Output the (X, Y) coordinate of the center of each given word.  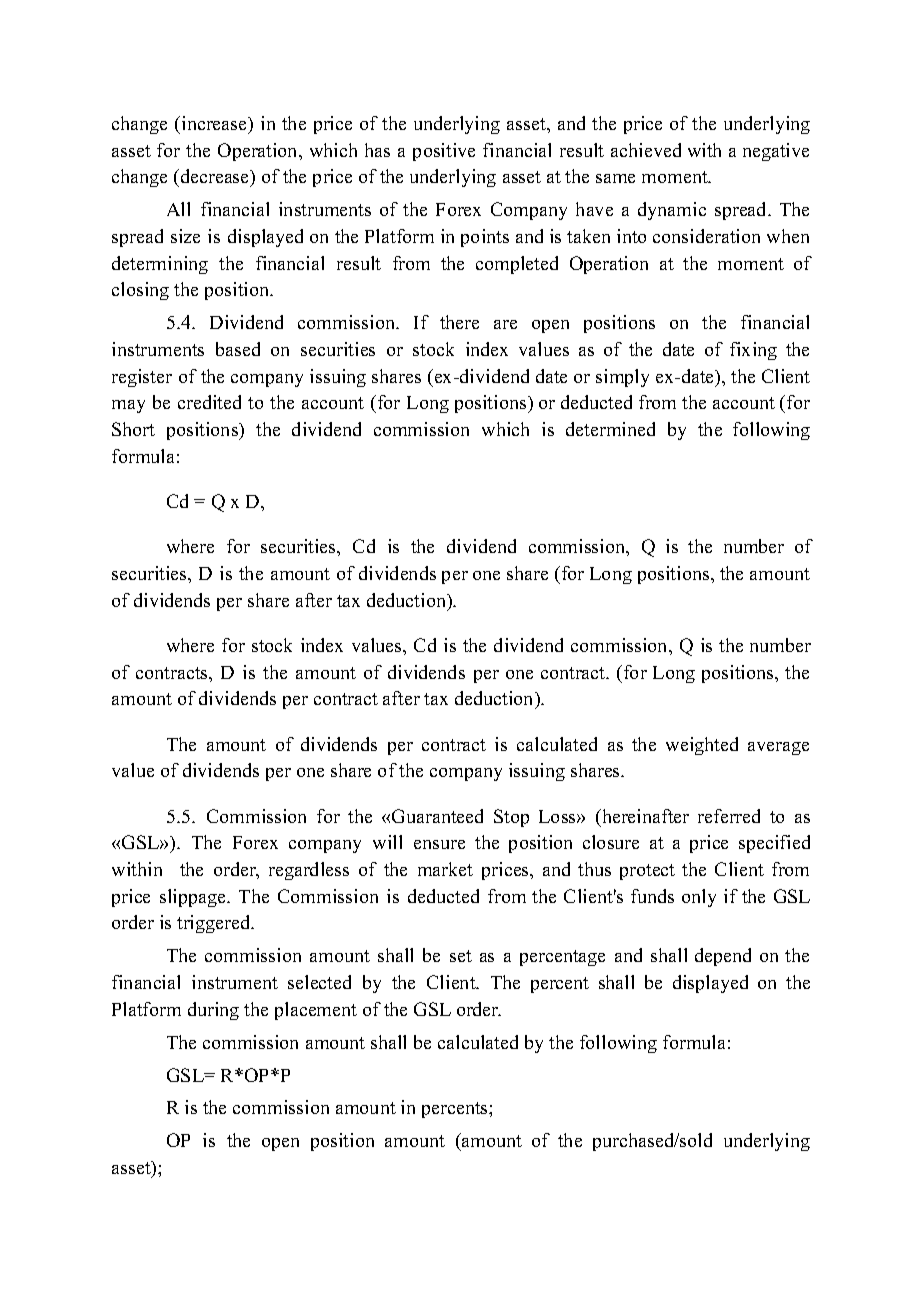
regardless (309, 871)
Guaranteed (437, 816)
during (213, 1011)
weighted (702, 746)
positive (444, 152)
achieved (646, 150)
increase (215, 123)
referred (729, 816)
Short (133, 429)
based (238, 349)
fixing (753, 351)
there (459, 322)
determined (610, 429)
